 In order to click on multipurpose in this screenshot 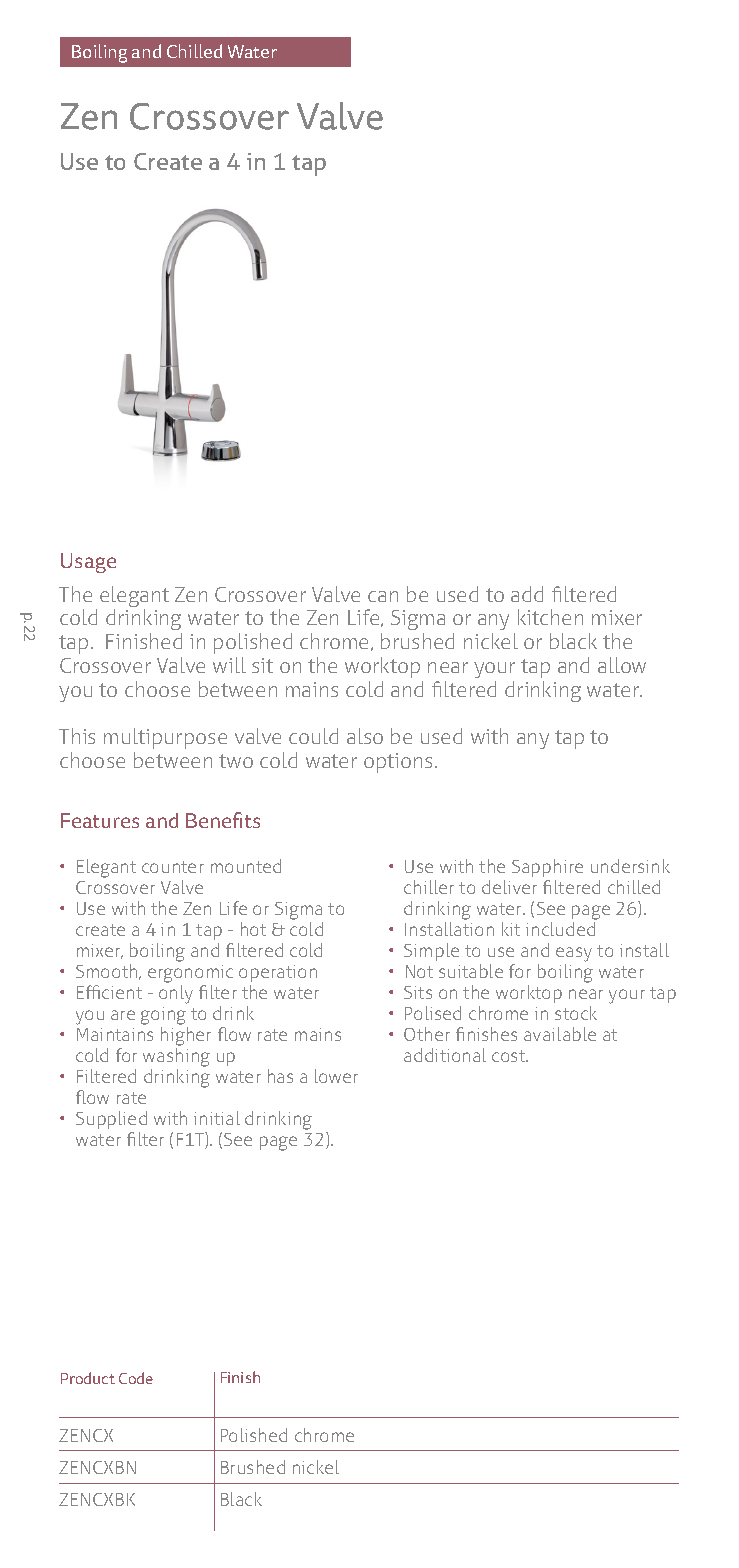, I will do `click(165, 738)`.
